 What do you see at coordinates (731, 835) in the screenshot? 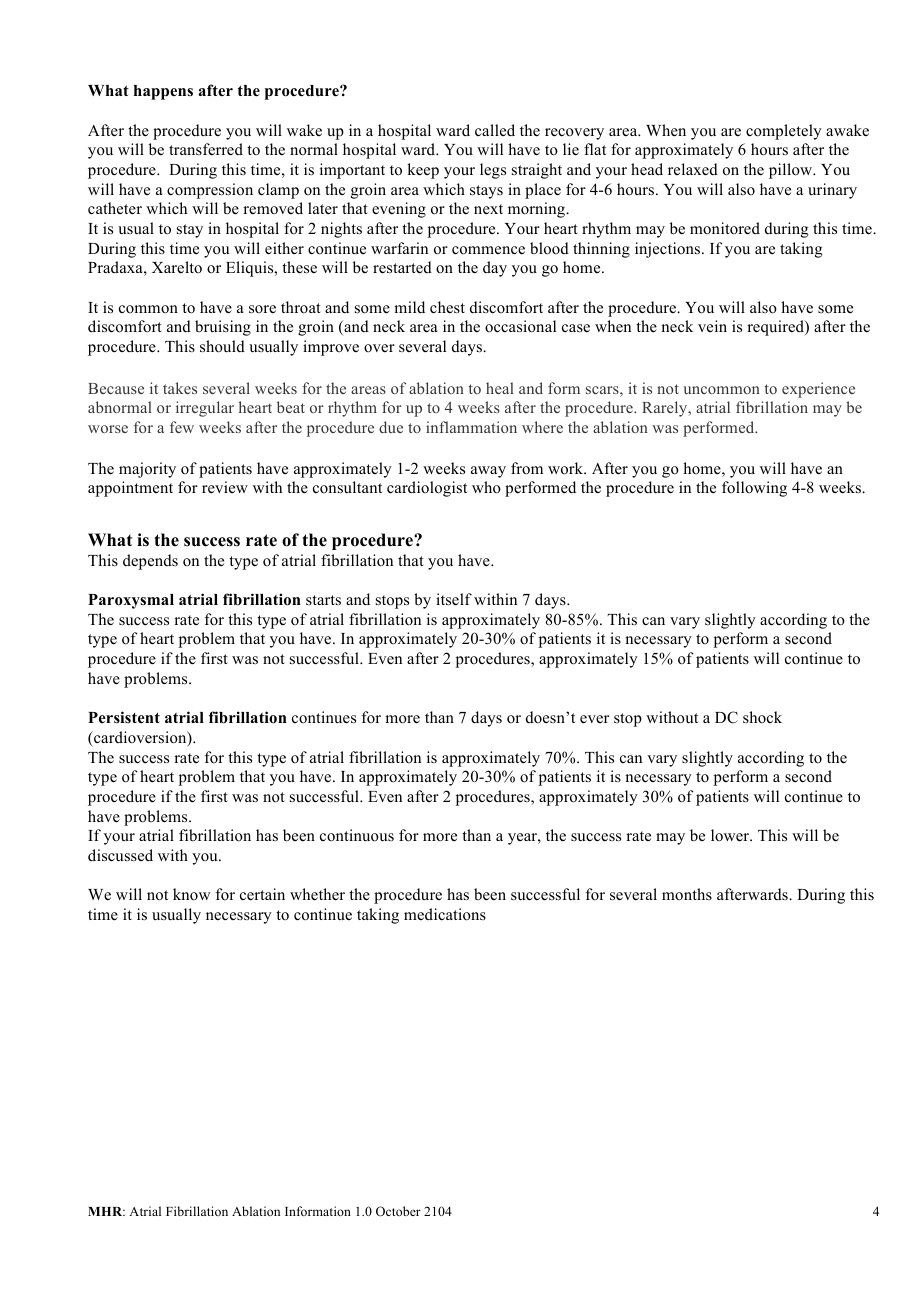
I see `lower` at bounding box center [731, 835].
